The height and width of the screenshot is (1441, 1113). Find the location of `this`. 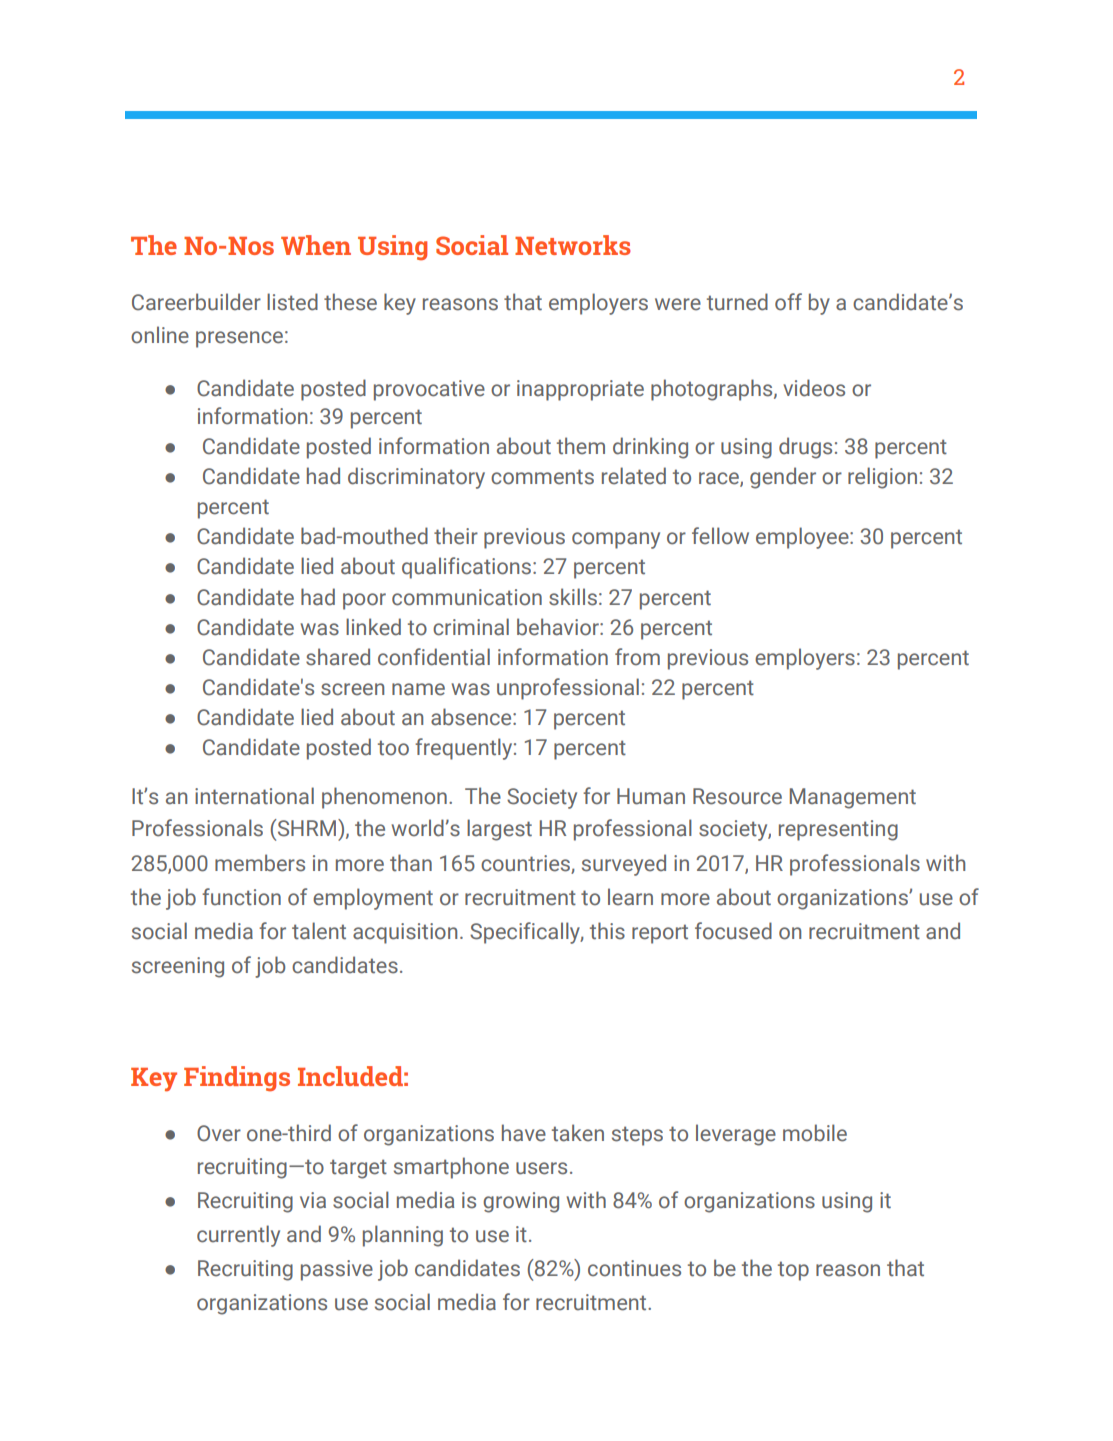

this is located at coordinates (607, 931).
